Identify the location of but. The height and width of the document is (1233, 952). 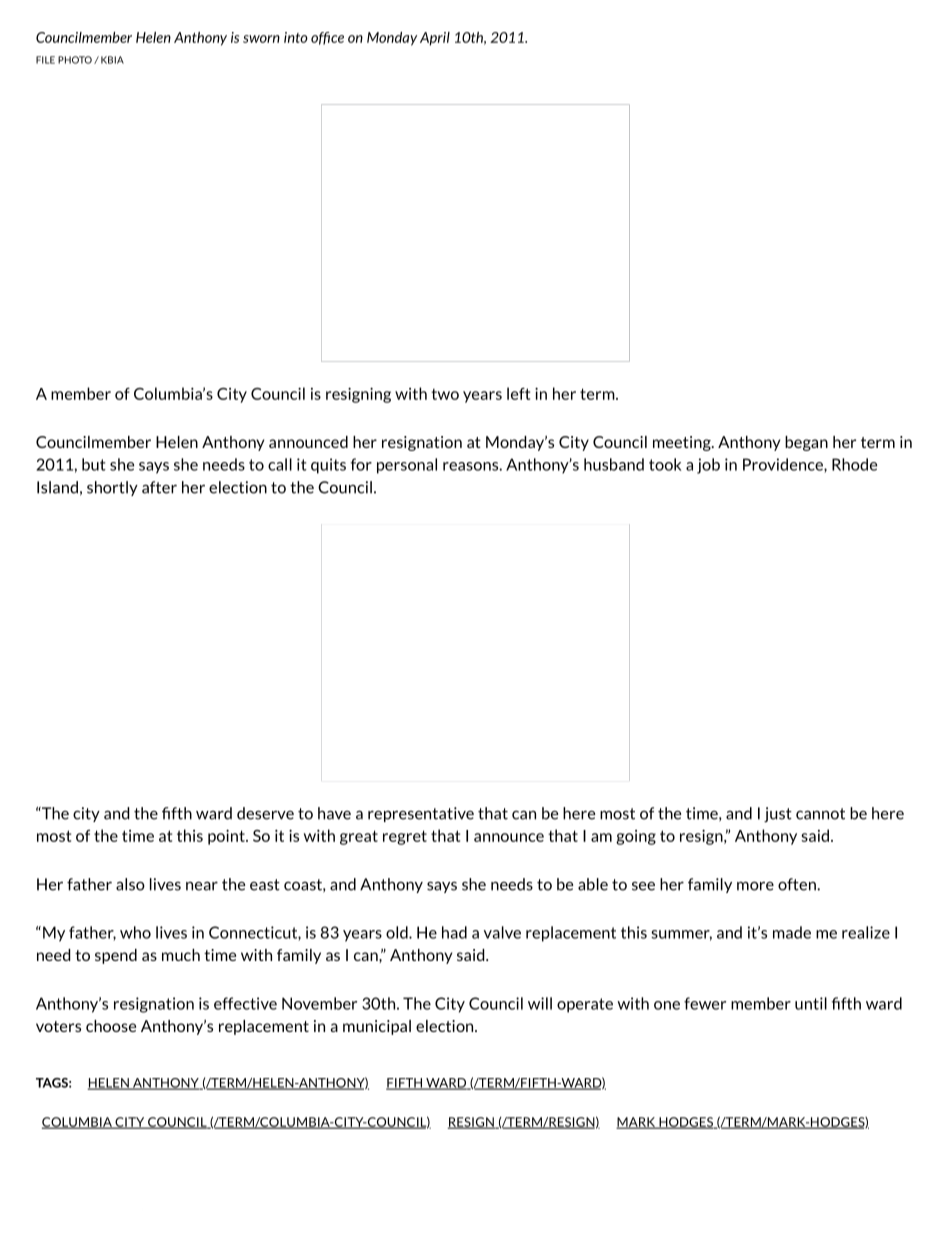
(94, 464).
